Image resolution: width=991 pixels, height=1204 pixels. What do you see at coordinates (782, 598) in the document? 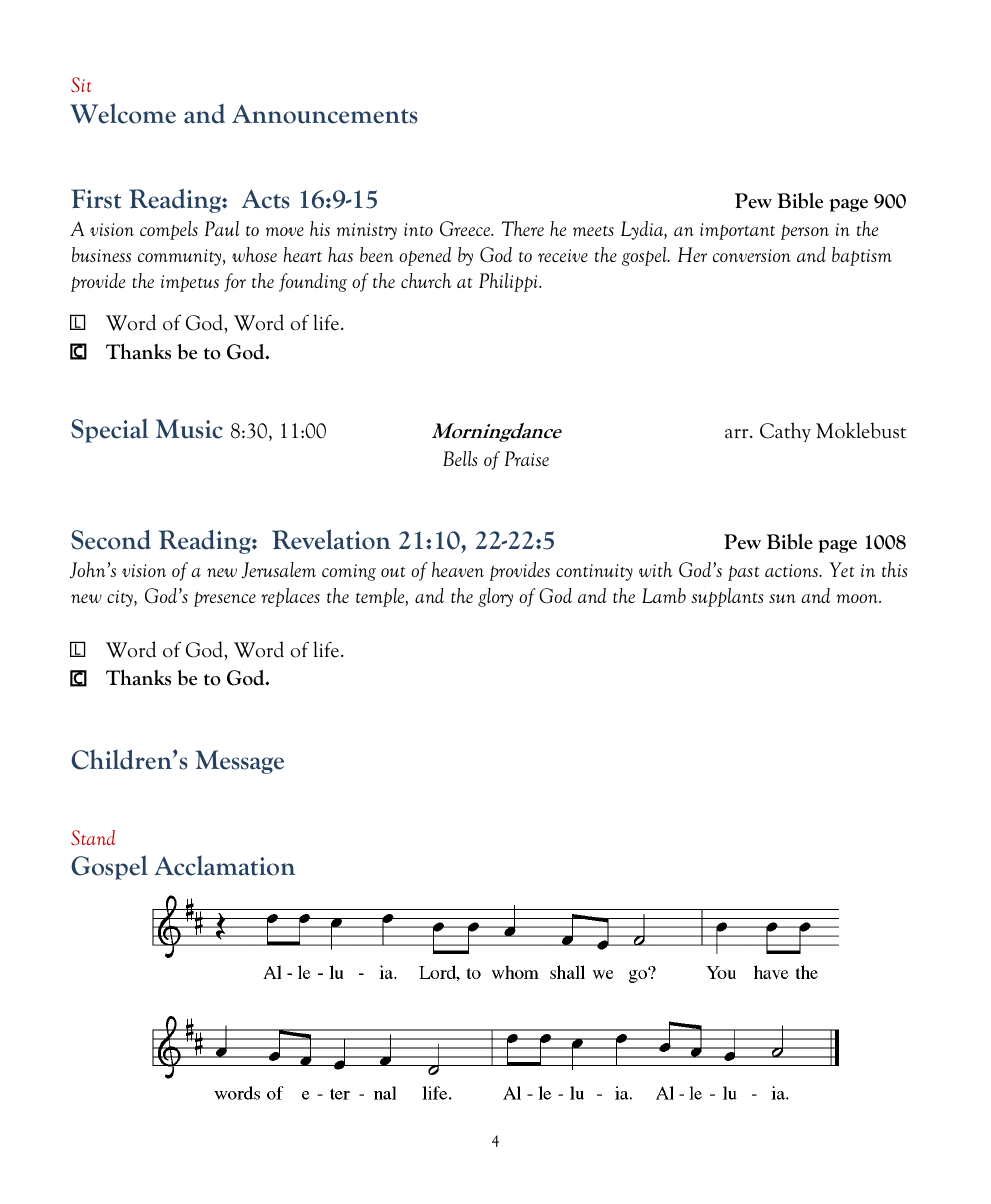
I see `sun` at bounding box center [782, 598].
